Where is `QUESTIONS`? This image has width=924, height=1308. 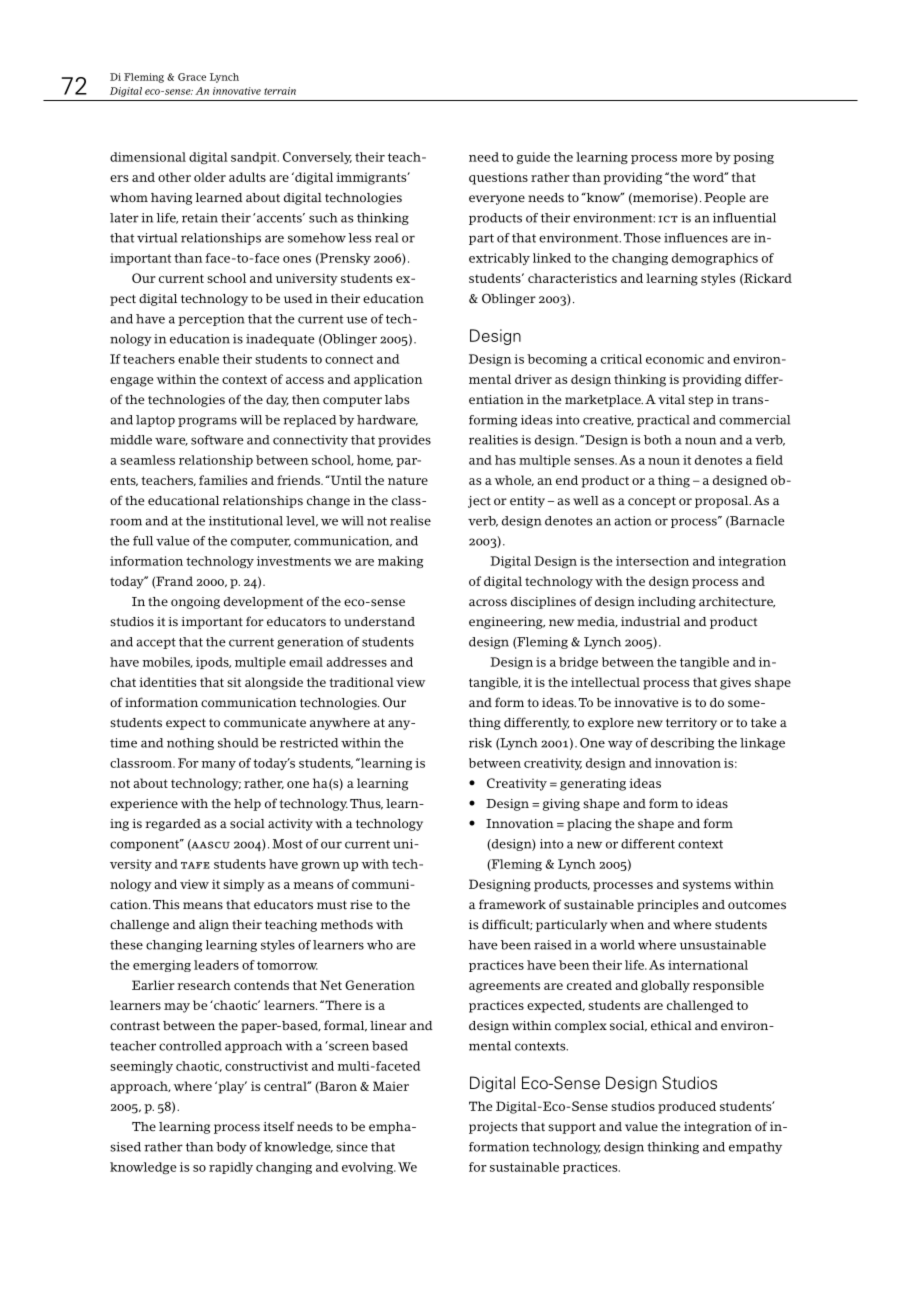 QUESTIONS is located at coordinates (498, 178).
